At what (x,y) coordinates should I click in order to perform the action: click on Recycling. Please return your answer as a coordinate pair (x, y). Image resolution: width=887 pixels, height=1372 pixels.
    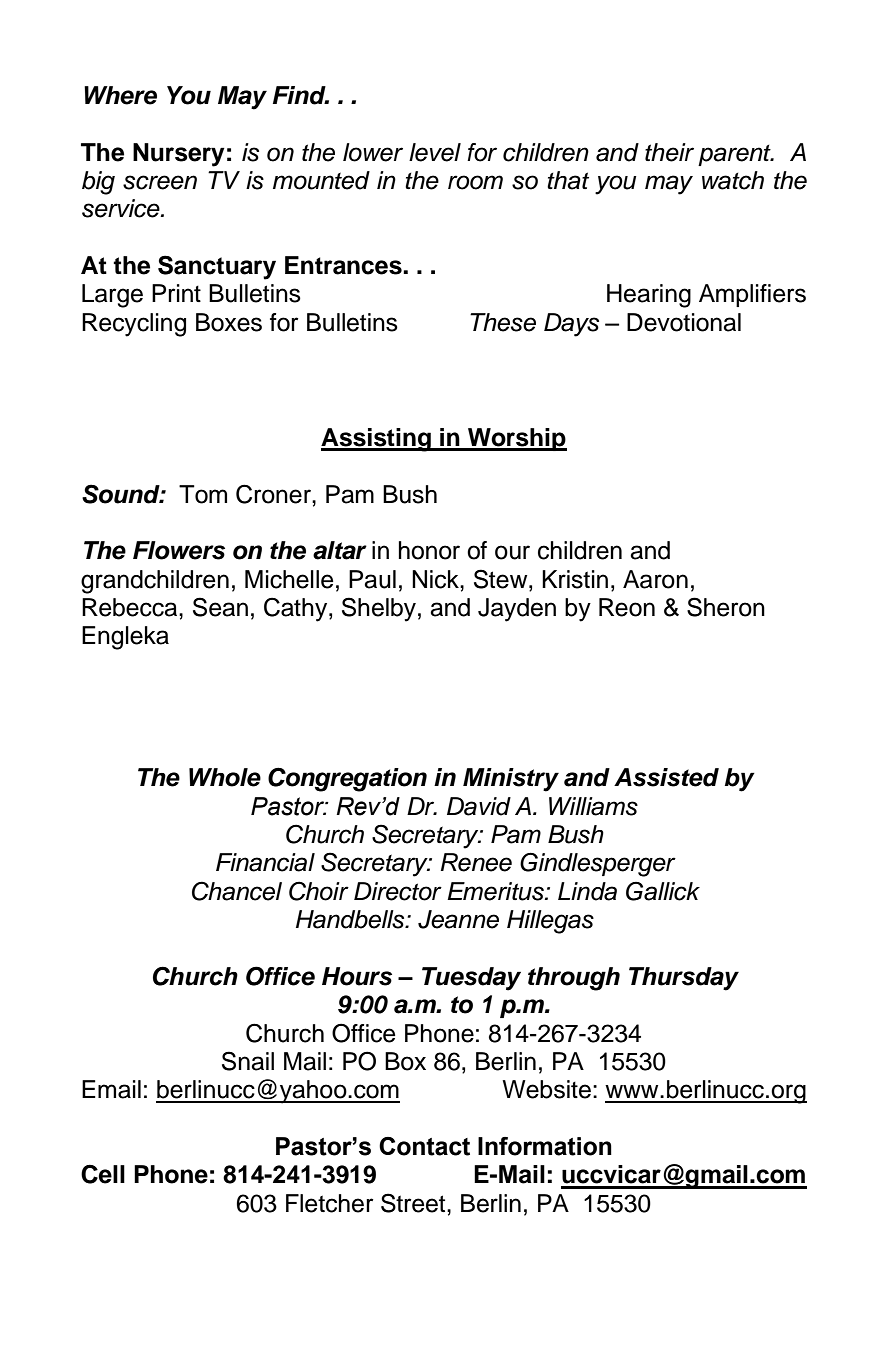
    Looking at the image, I should click on (134, 325).
